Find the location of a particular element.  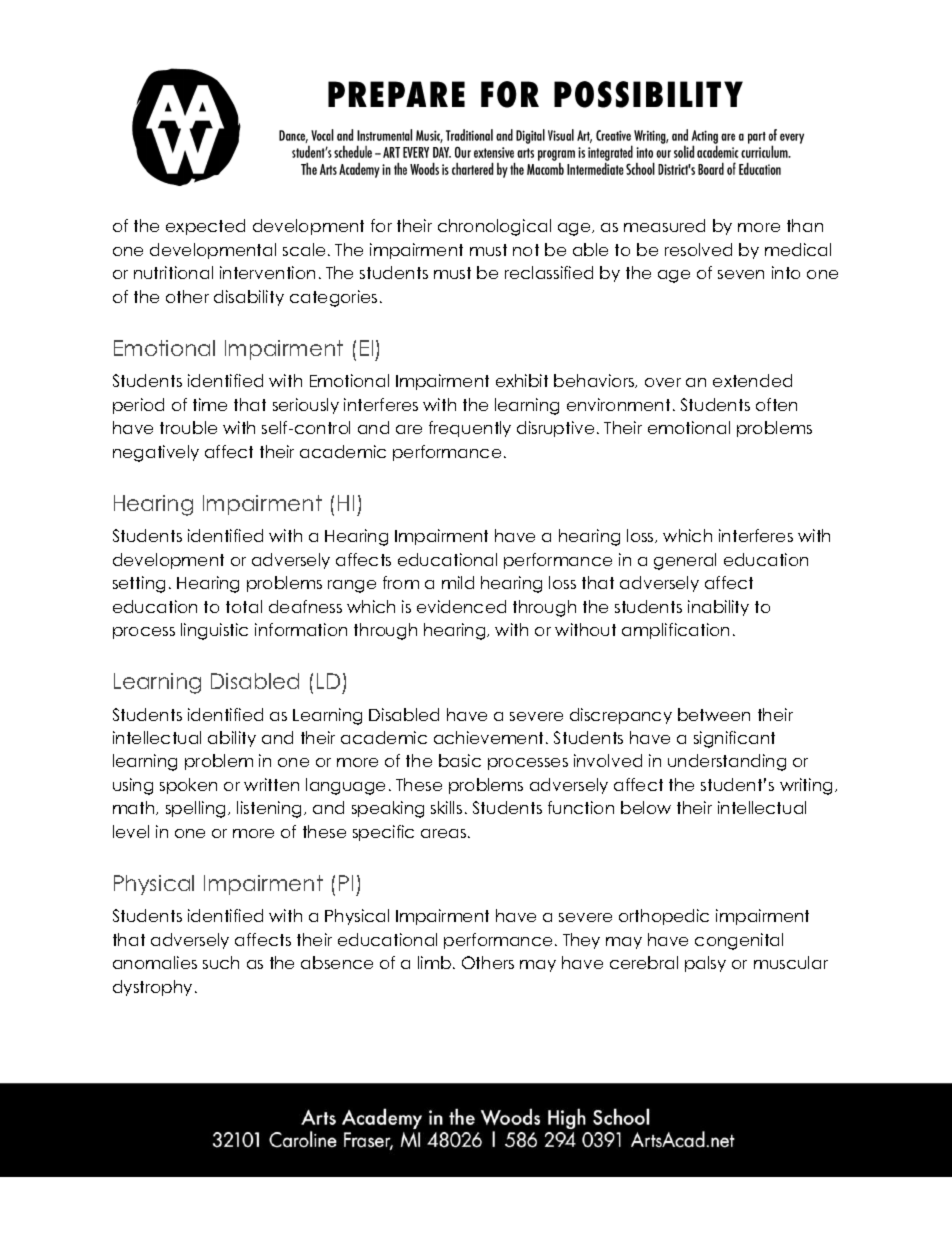

trouble is located at coordinates (188, 427).
